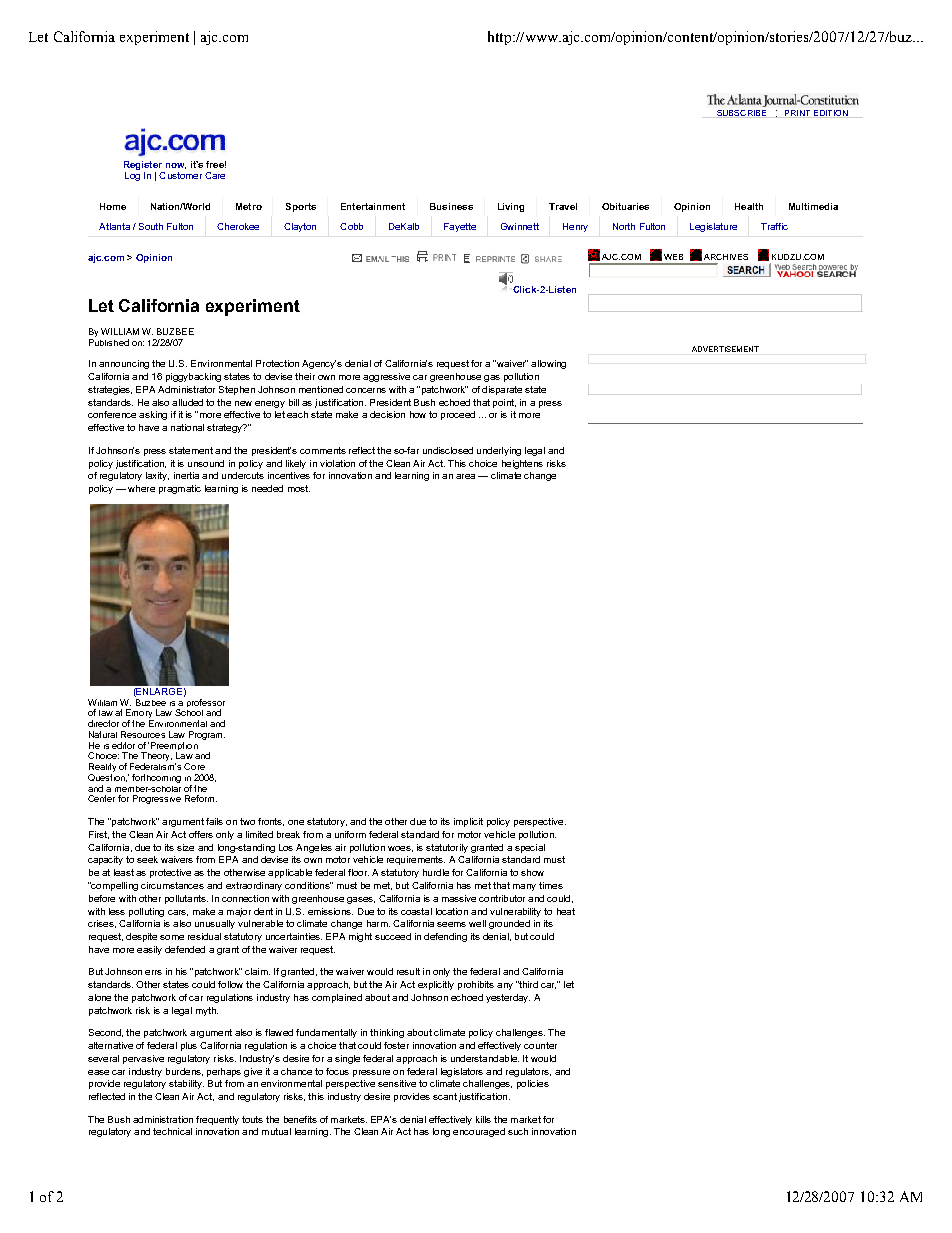 The image size is (952, 1233). I want to click on stability, so click(186, 1084).
